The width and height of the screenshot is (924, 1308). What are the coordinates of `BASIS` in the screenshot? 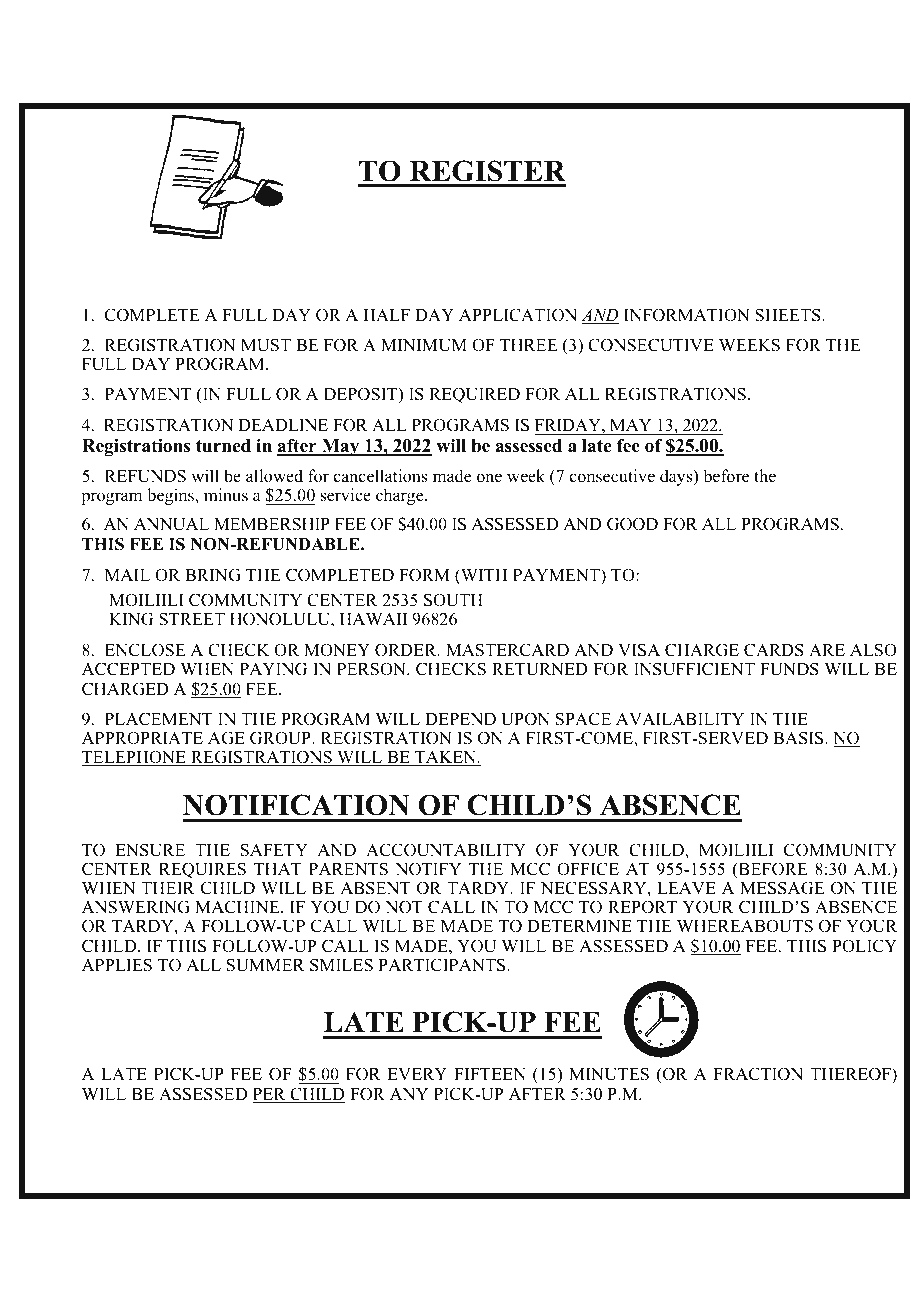 It's located at (799, 738).
